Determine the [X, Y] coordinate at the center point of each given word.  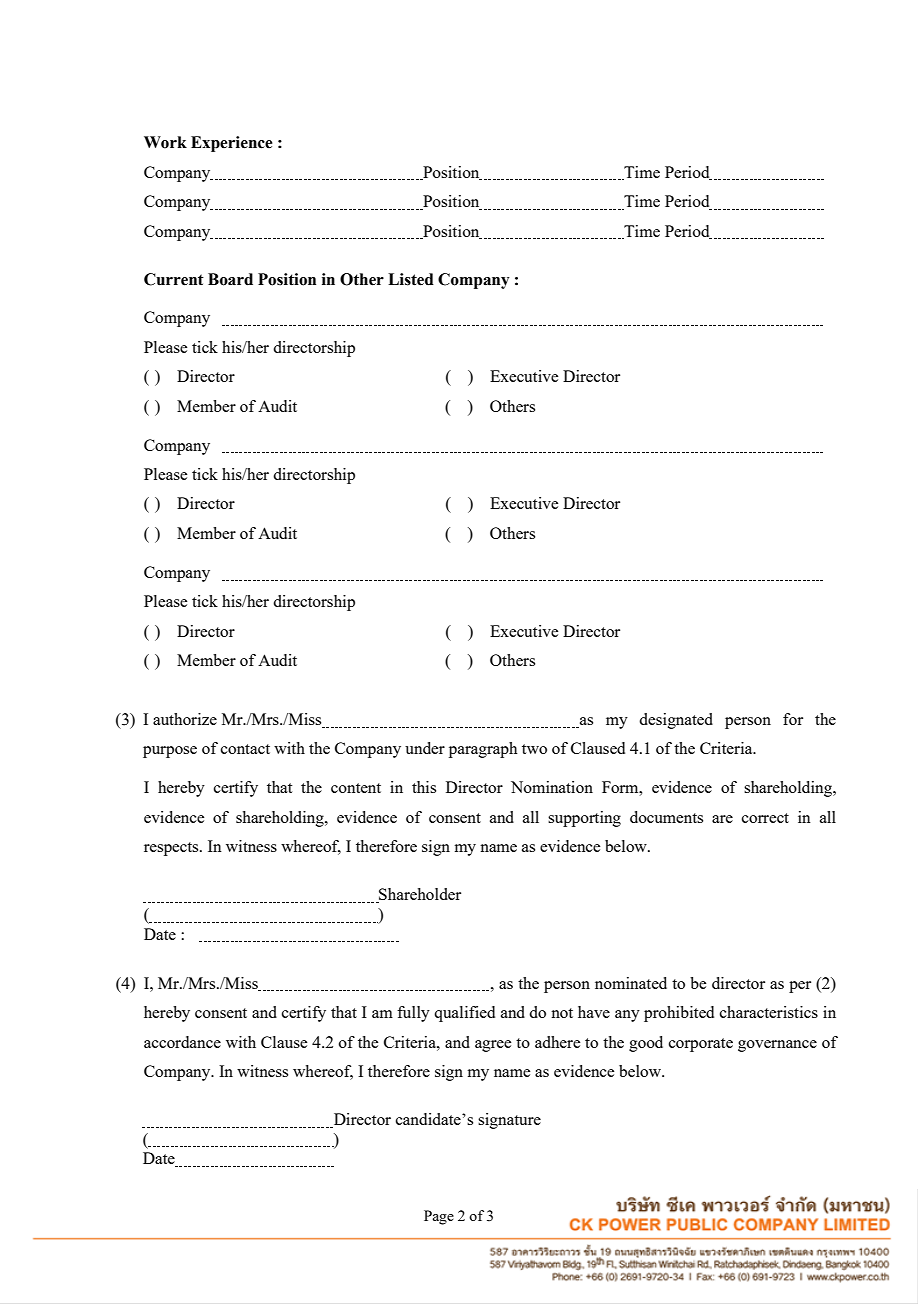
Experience [232, 144]
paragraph [483, 750]
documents [666, 817]
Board [230, 279]
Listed [411, 279]
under [425, 748]
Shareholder [419, 895]
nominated [631, 983]
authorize [185, 719]
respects [172, 849]
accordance [182, 1042]
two [534, 749]
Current [174, 279]
